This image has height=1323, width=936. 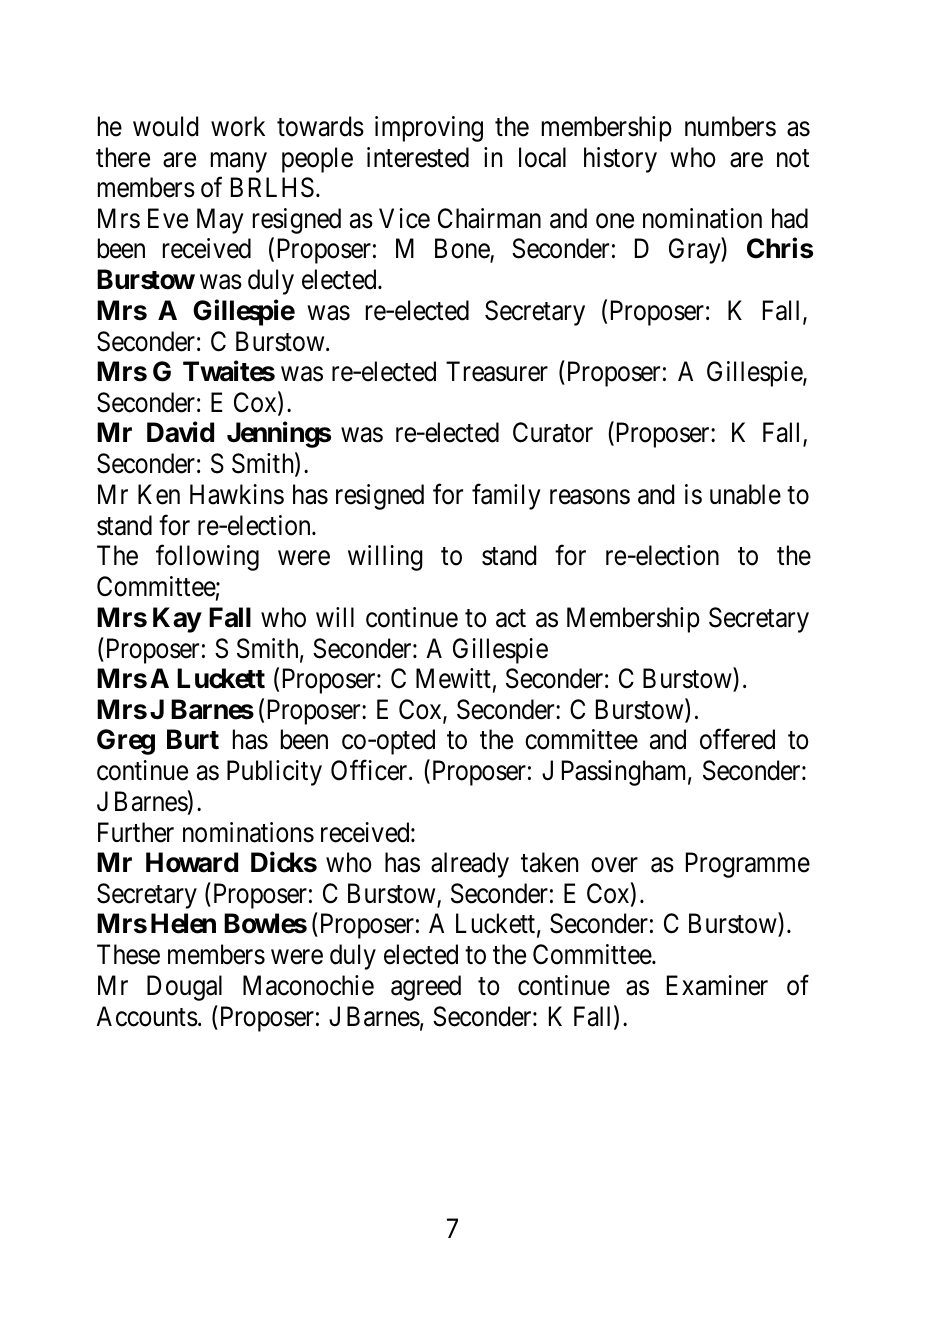 I want to click on Accounts, so click(x=147, y=1016).
